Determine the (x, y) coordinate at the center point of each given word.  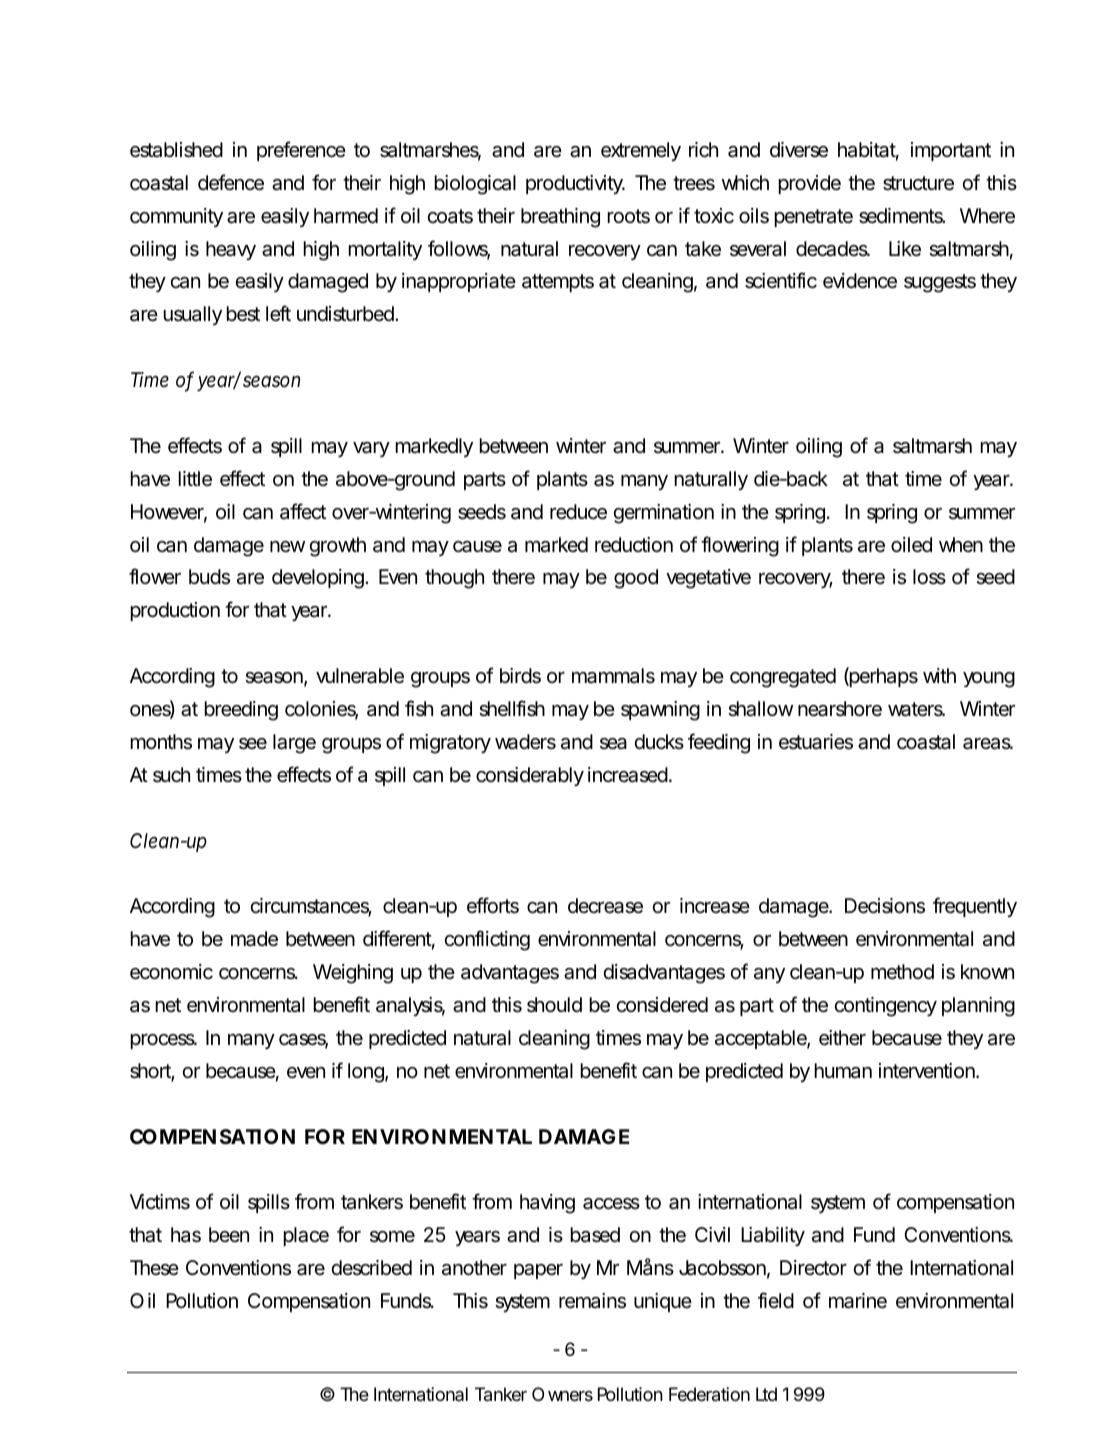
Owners (562, 1394)
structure (918, 183)
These (154, 1267)
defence (231, 182)
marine (858, 1301)
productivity (575, 184)
